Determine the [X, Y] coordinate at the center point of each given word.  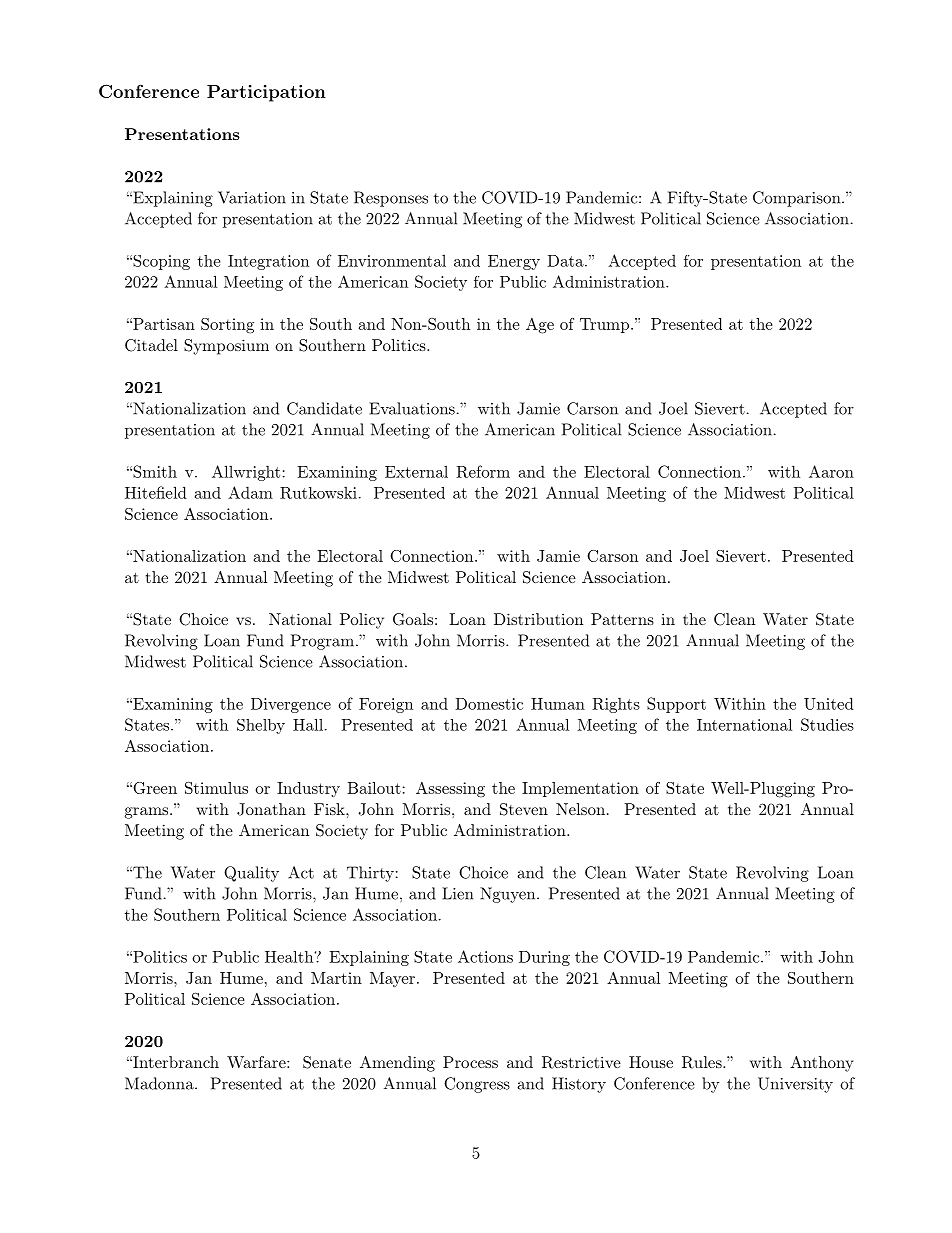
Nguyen [507, 895]
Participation [266, 93]
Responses [391, 199]
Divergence [291, 705]
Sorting [227, 326]
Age [540, 326]
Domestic [489, 704]
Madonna [160, 1083]
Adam [250, 492]
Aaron [831, 471]
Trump [604, 325]
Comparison [796, 199]
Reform [483, 471]
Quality [251, 874]
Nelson [580, 809]
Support [676, 705]
